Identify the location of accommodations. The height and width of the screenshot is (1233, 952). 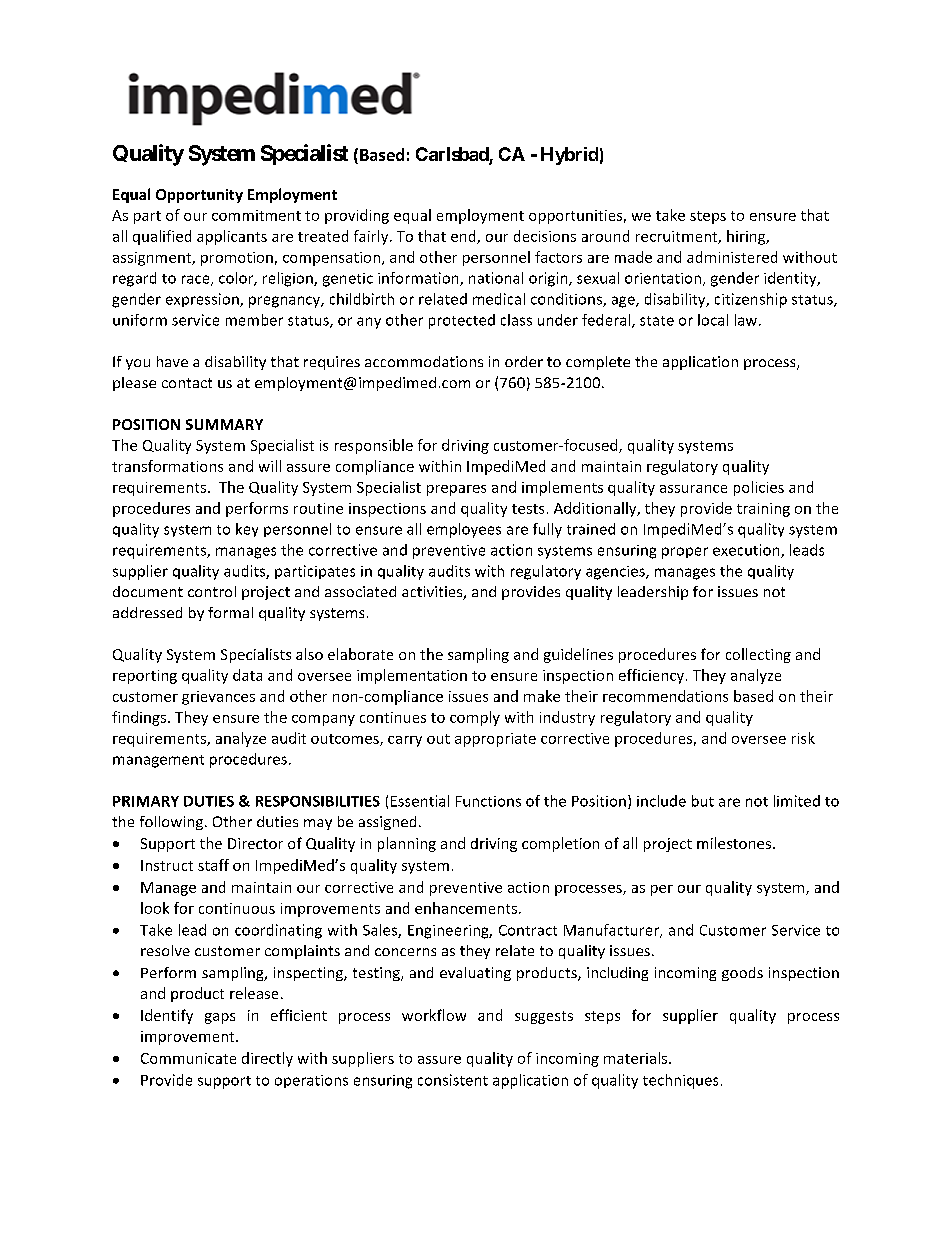
(424, 361).
